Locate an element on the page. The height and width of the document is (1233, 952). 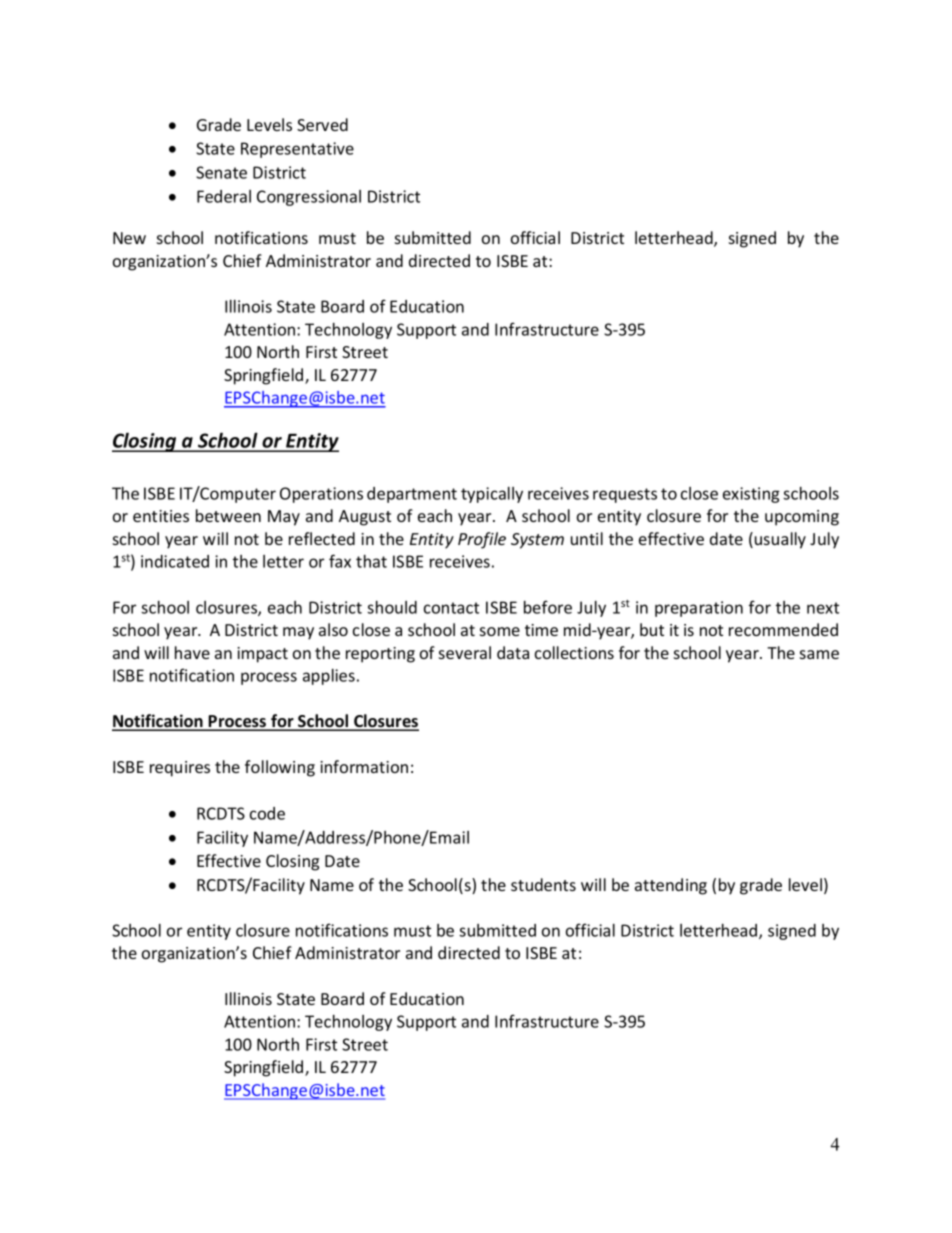
between is located at coordinates (228, 515).
